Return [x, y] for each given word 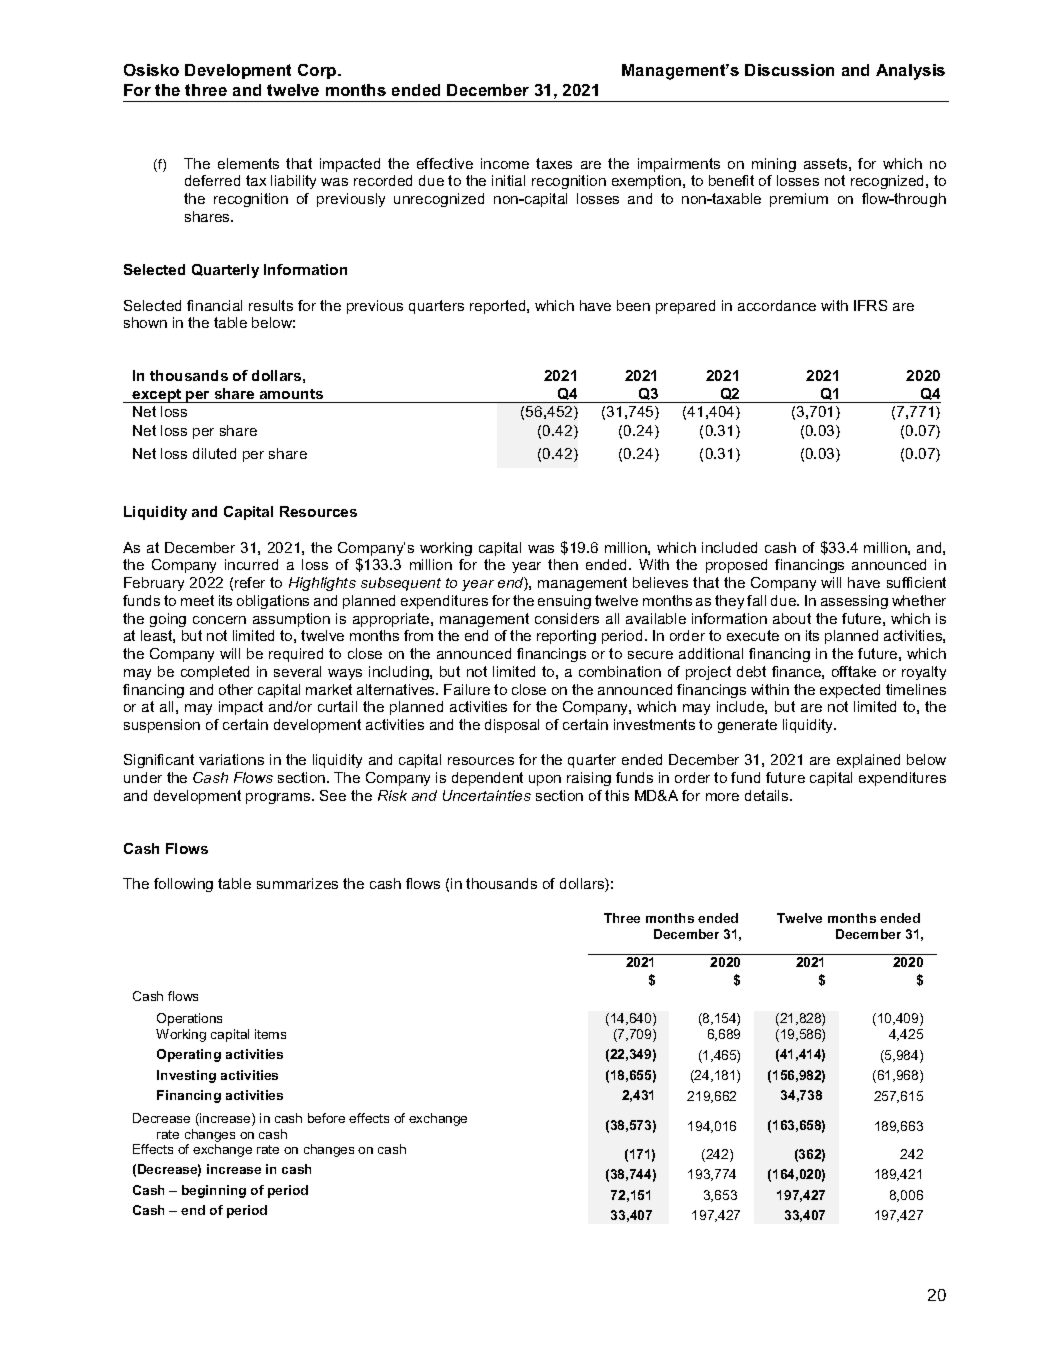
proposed [736, 566]
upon [545, 780]
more [722, 797]
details [768, 795]
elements [248, 163]
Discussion [789, 70]
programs [279, 798]
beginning [214, 1191]
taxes [554, 163]
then [563, 564]
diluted [214, 453]
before [326, 1118]
